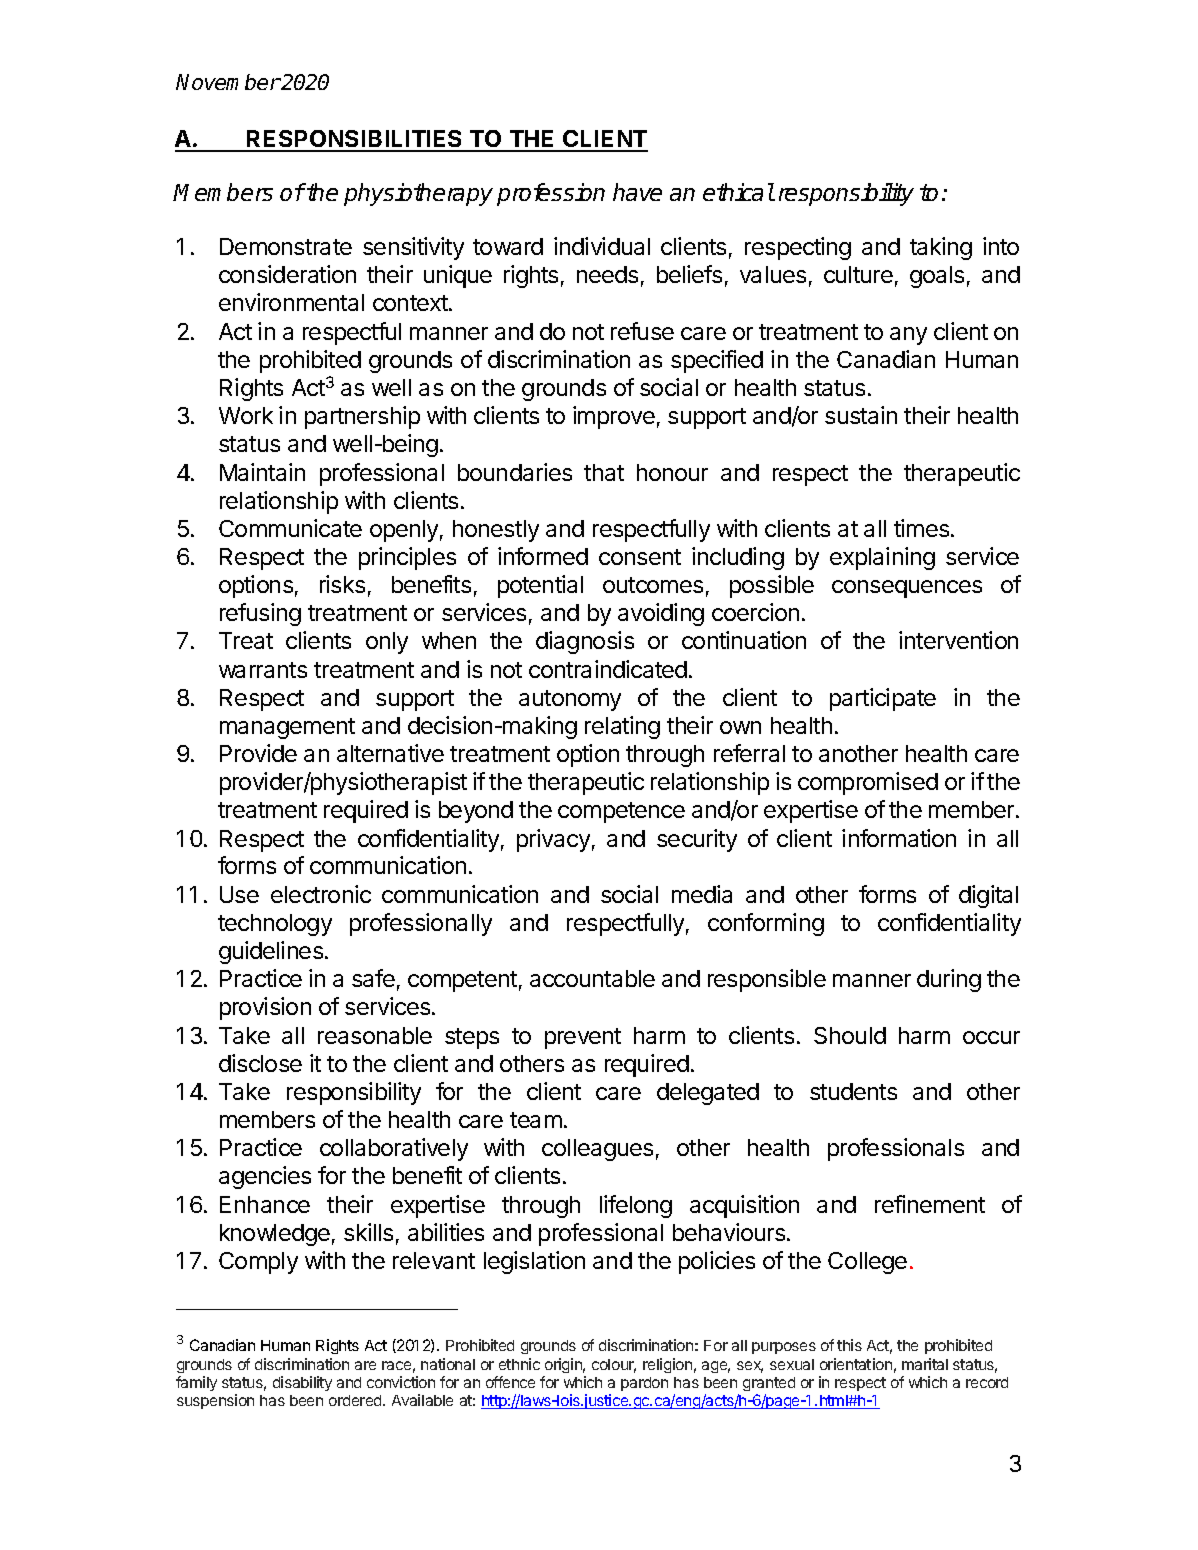  I want to click on any, so click(908, 336).
